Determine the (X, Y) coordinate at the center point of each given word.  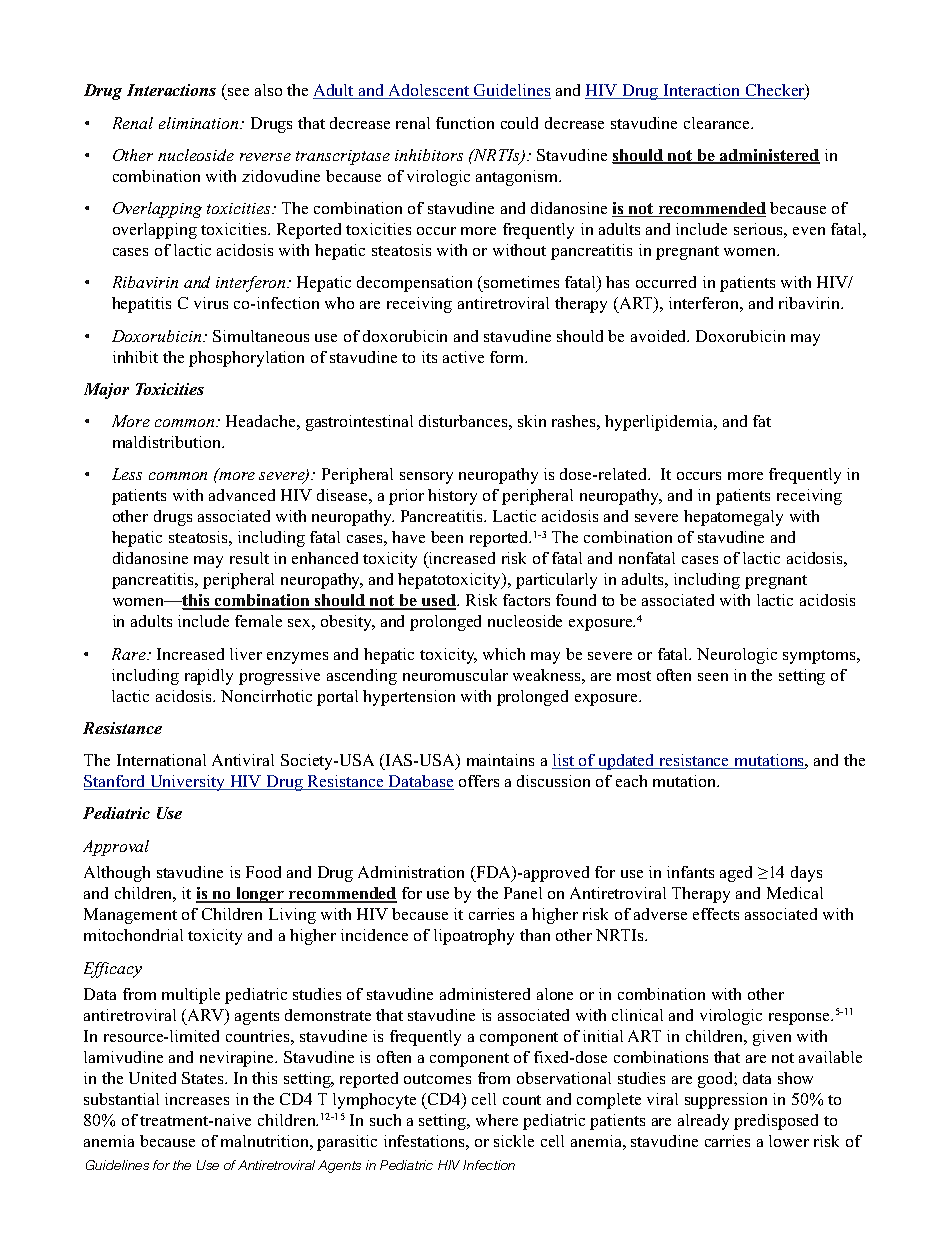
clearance (718, 123)
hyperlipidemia (660, 423)
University (188, 783)
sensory (426, 478)
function (465, 123)
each (631, 781)
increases (197, 1099)
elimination (200, 123)
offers (479, 781)
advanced (242, 495)
